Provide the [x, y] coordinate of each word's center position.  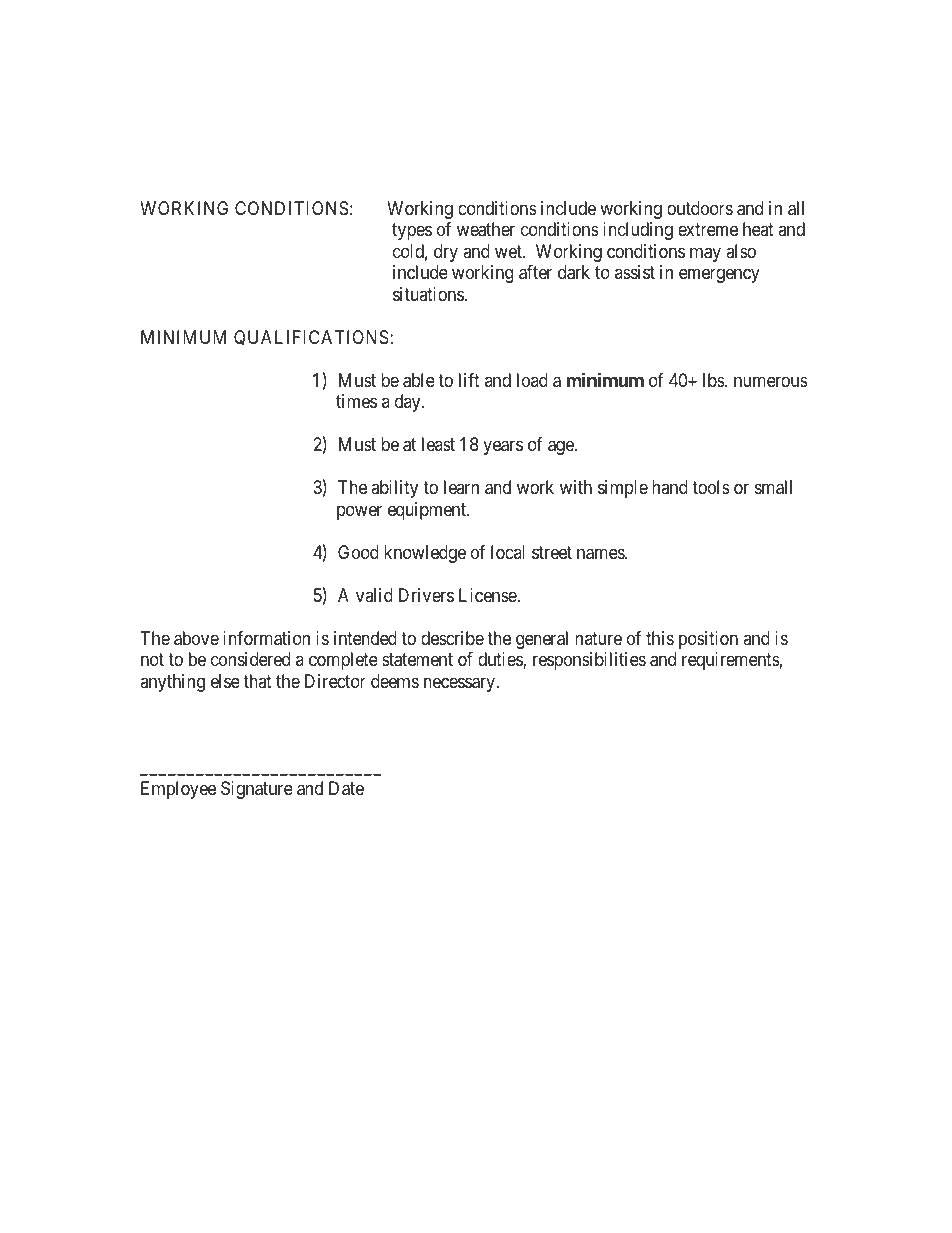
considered [250, 659]
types [412, 232]
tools [711, 487]
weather [486, 229]
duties [501, 660]
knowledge [425, 554]
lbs [714, 380]
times [356, 401]
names [601, 554]
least [438, 444]
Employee [178, 790]
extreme [708, 230]
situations [428, 294]
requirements [731, 661]
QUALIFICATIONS [312, 338]
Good [358, 552]
